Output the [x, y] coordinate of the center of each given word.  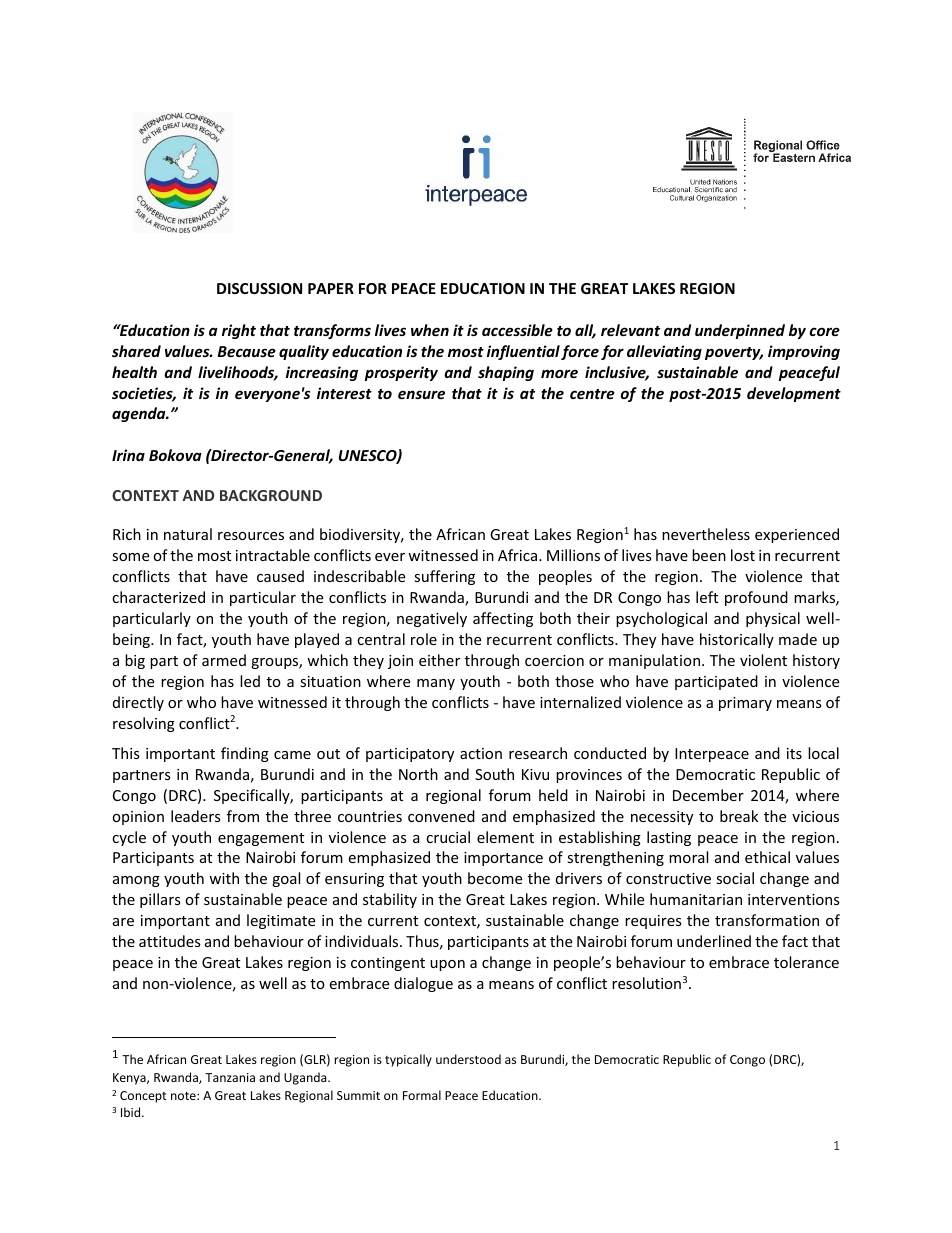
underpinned [740, 331]
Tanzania [230, 1077]
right [239, 331]
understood [468, 1059]
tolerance [806, 962]
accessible [517, 330]
